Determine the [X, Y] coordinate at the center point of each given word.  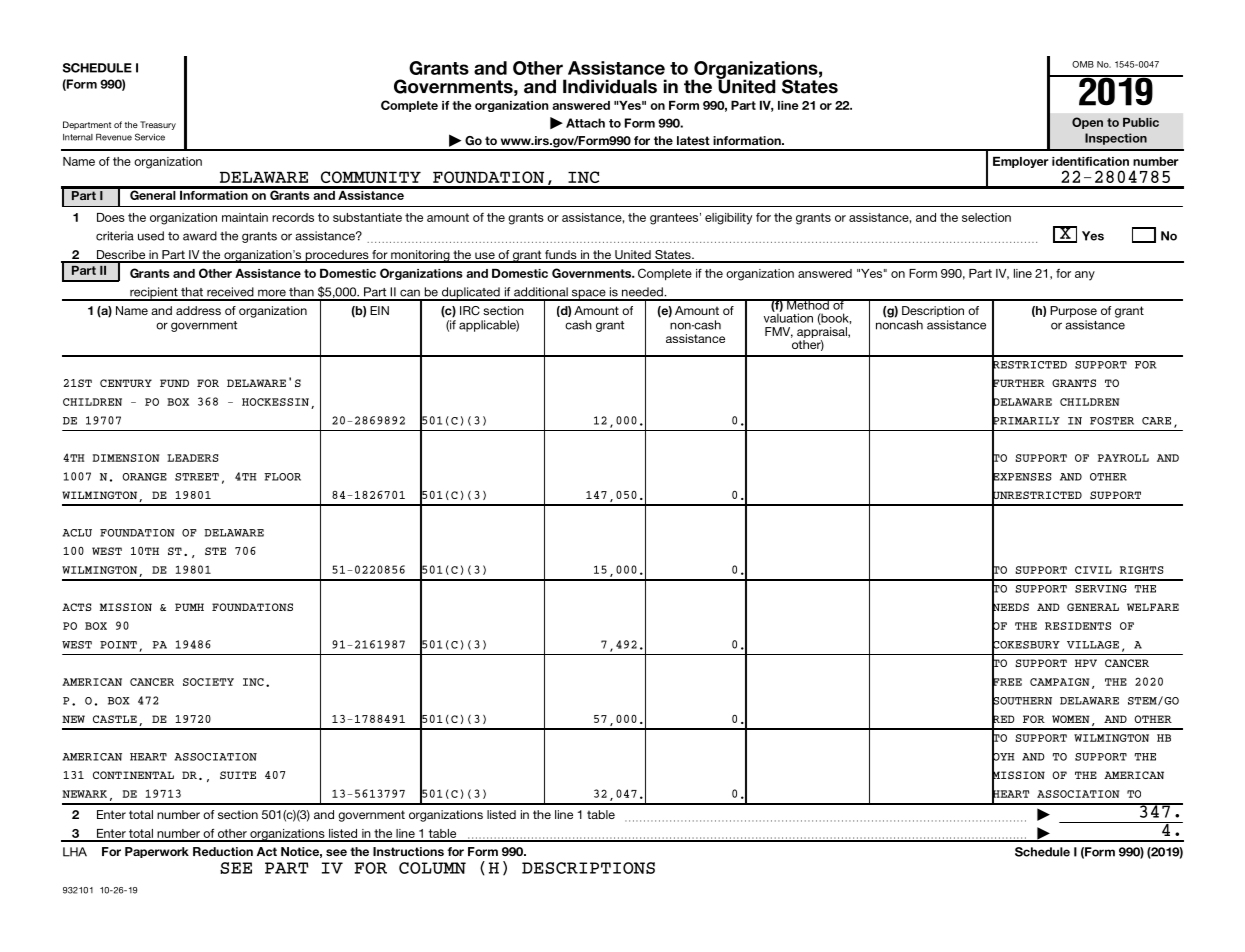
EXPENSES [1022, 476]
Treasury [158, 125]
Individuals [610, 86]
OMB [1083, 64]
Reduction [223, 851]
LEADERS [193, 458]
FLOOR [282, 477]
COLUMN [432, 868]
